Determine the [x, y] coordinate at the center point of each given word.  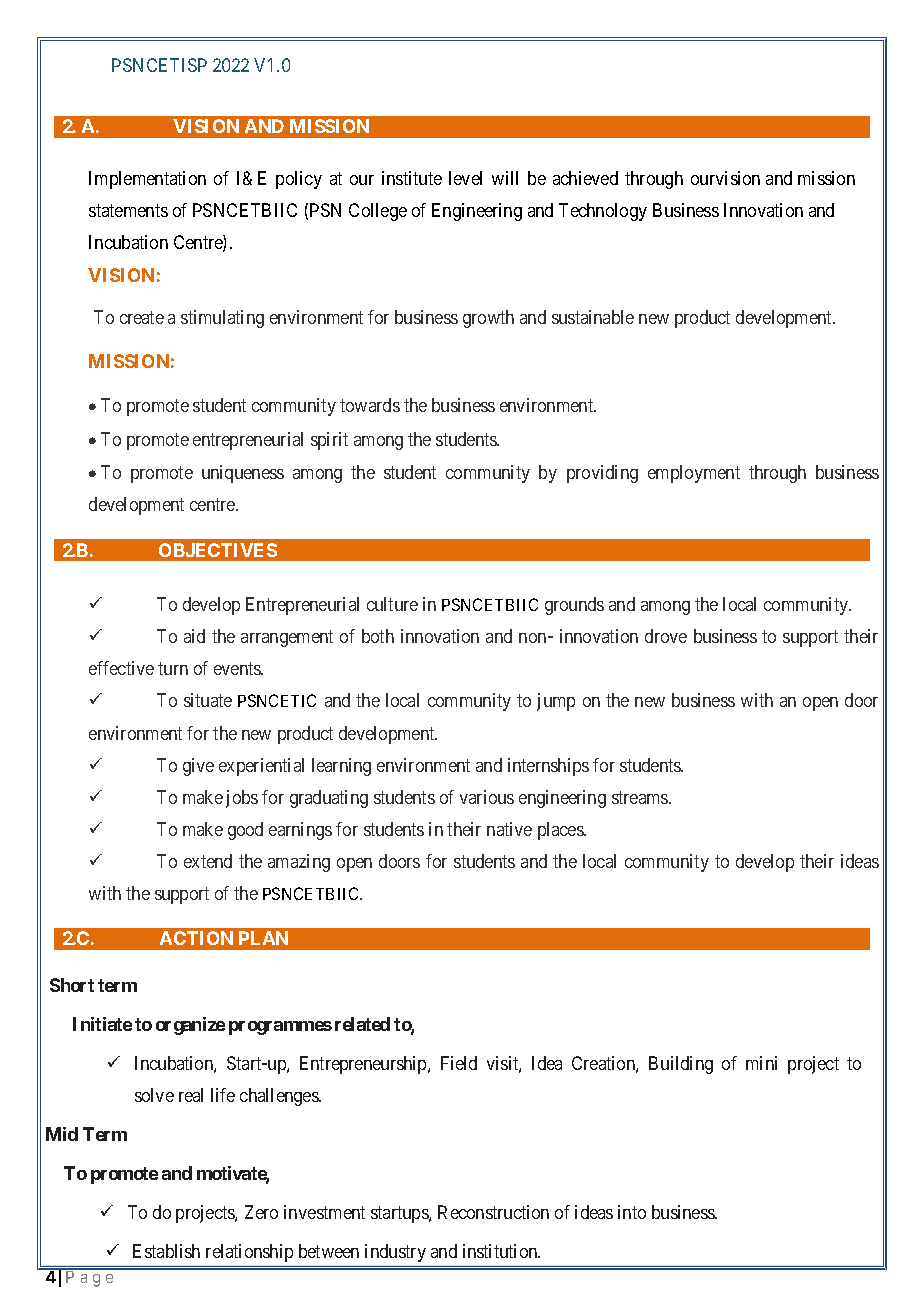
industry [395, 1253]
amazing [299, 863]
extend [208, 861]
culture [392, 604]
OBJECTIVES [218, 550]
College [378, 212]
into [632, 1212]
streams [641, 797]
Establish [166, 1251]
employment [694, 474]
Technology [603, 212]
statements [128, 211]
